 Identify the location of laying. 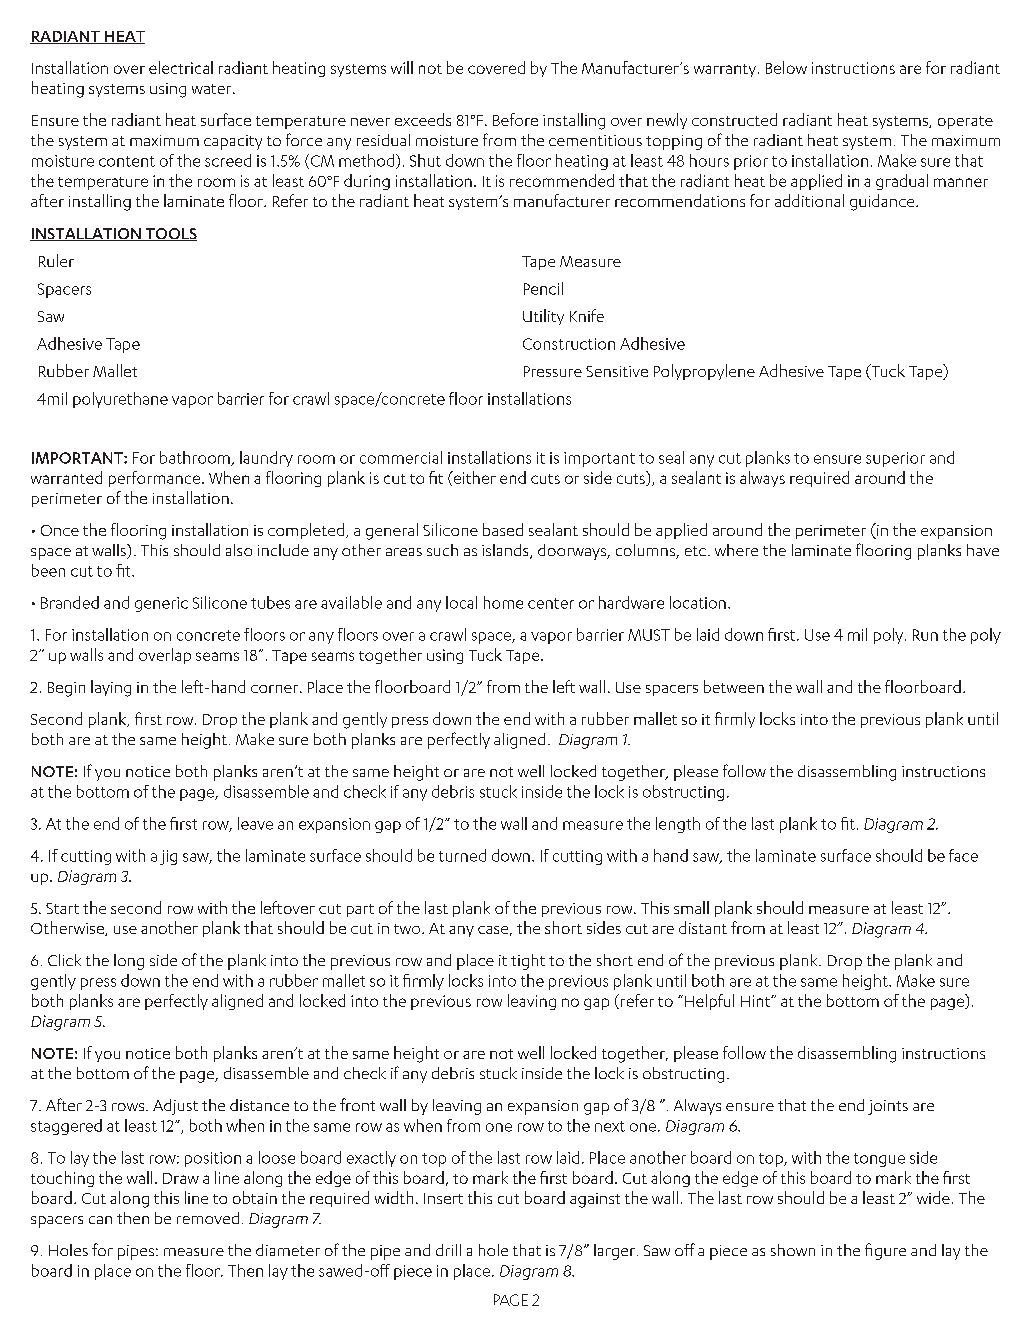
(111, 688).
